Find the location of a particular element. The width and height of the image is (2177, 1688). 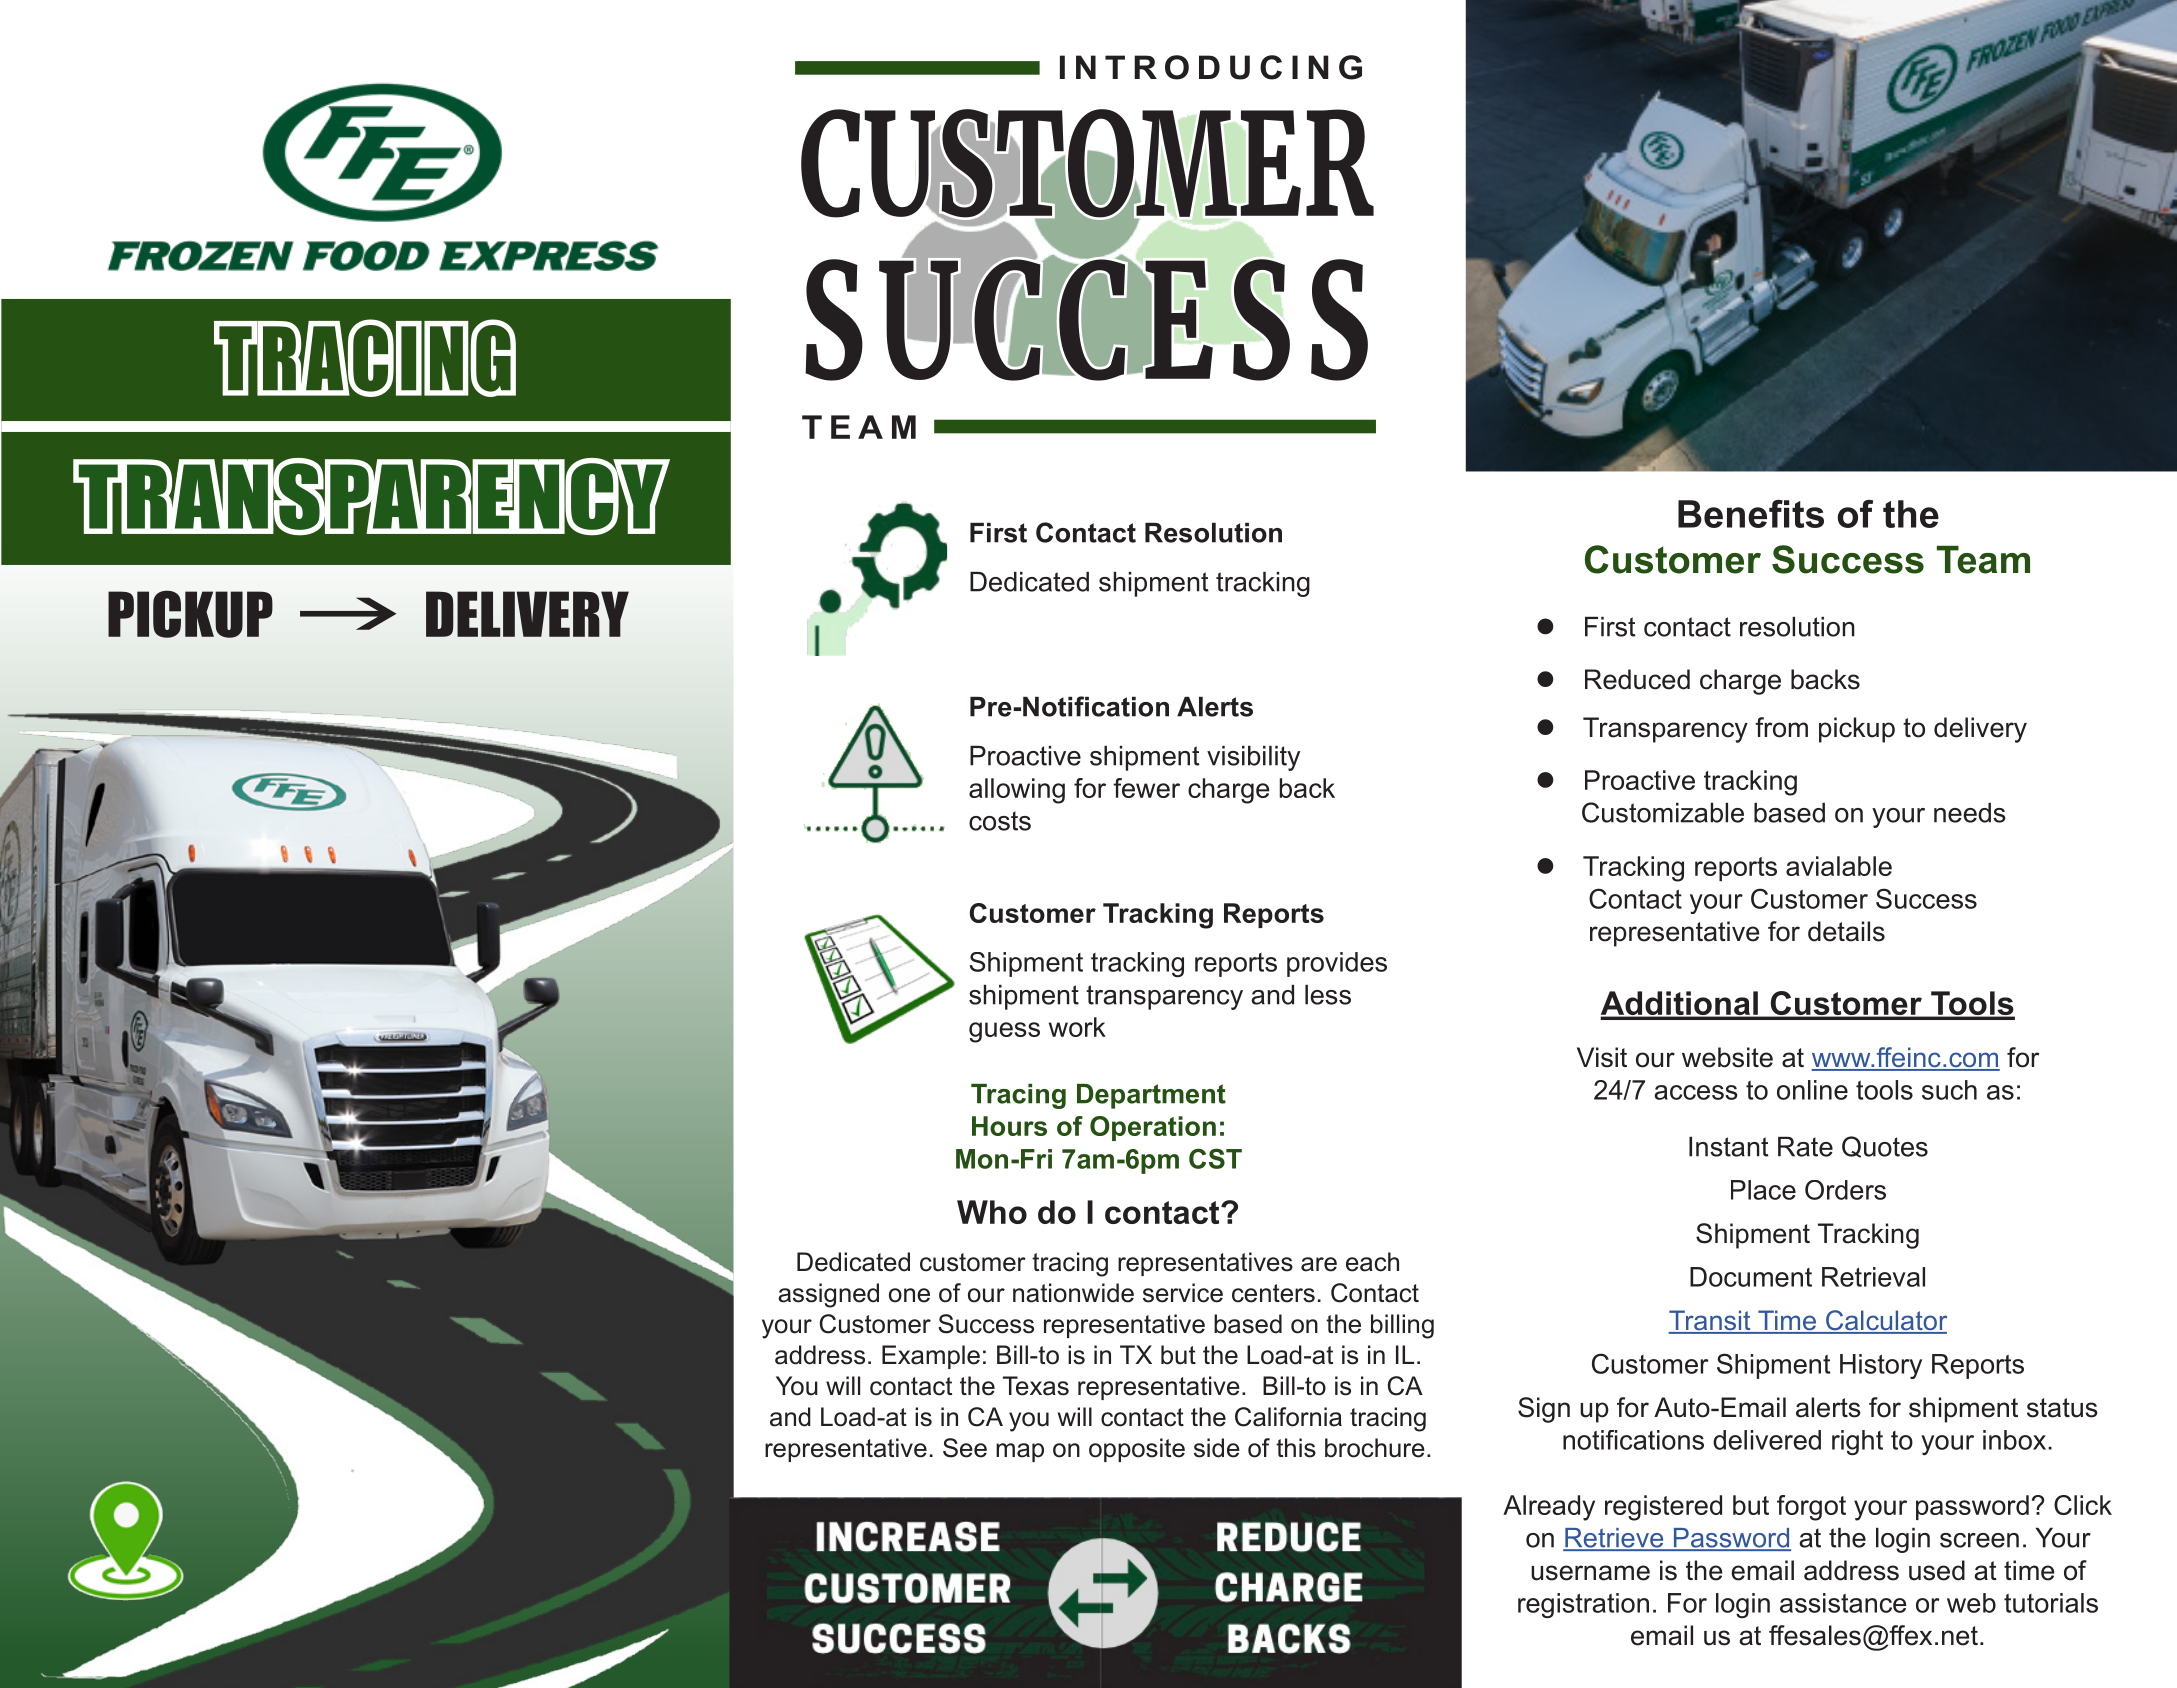

needs is located at coordinates (1970, 813).
